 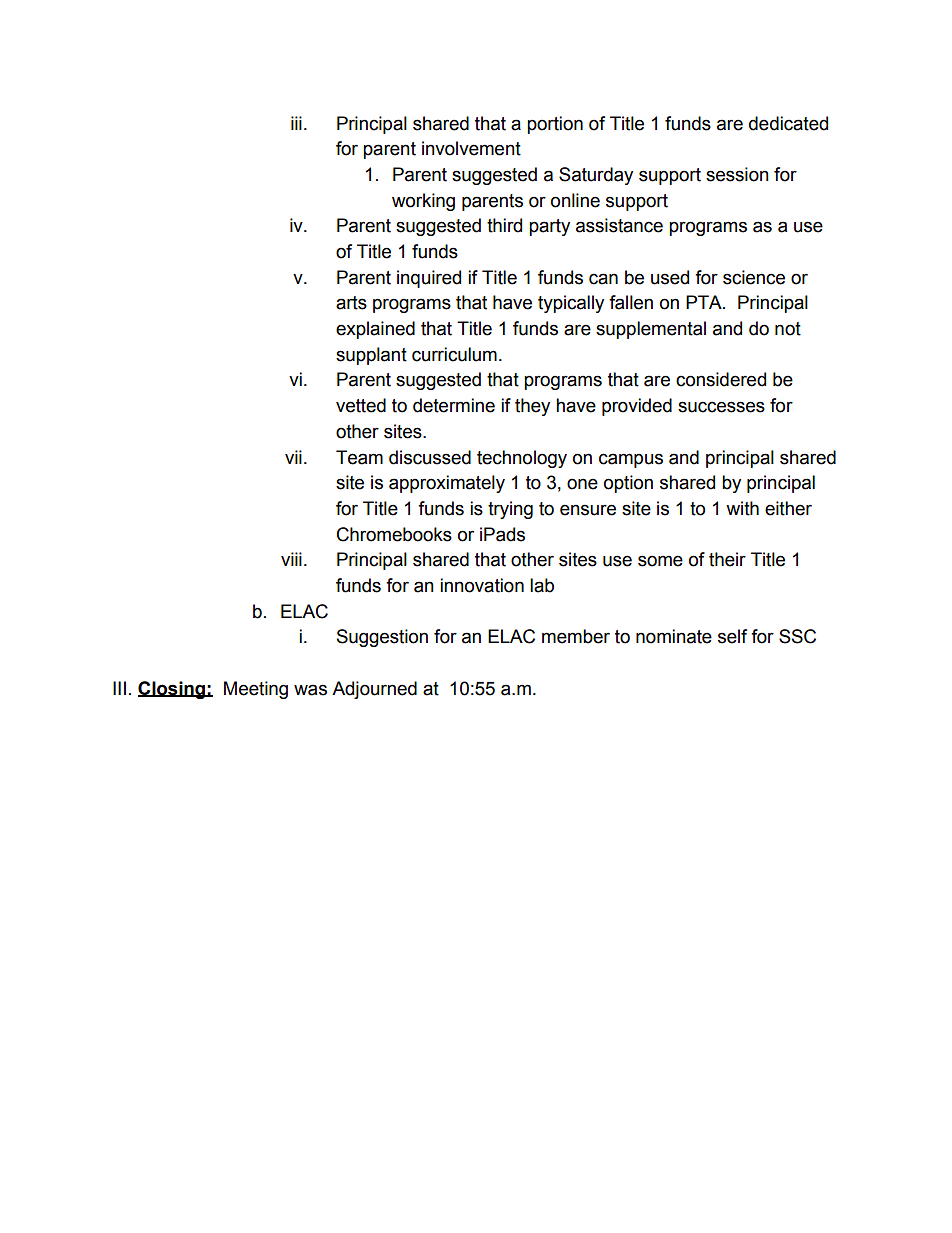 I want to click on successes, so click(x=721, y=407).
